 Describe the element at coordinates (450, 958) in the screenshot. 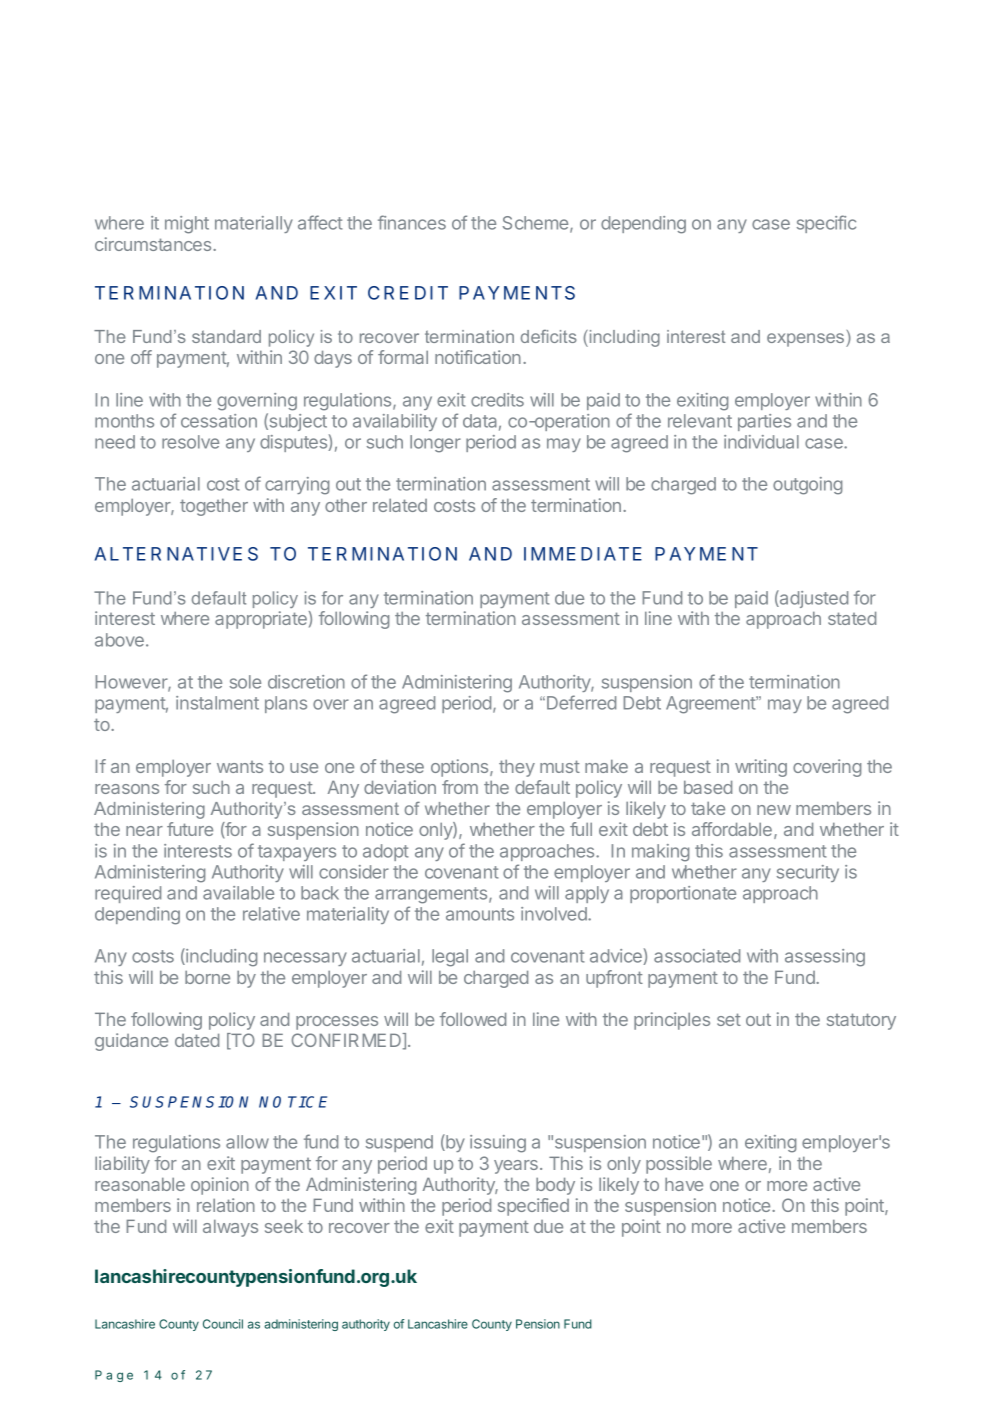

I see `legal` at that location.
